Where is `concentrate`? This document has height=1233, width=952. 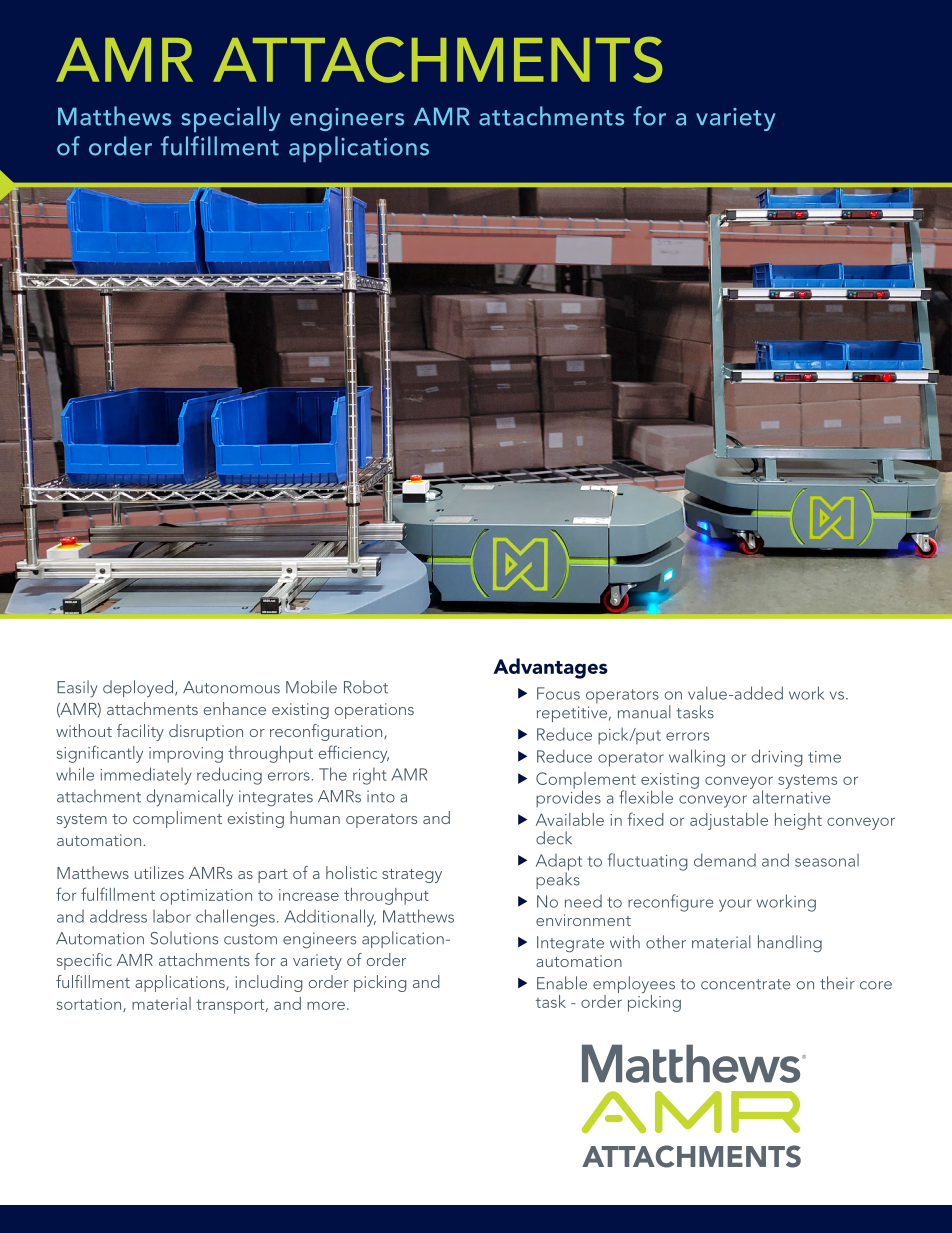
concentrate is located at coordinates (746, 984).
